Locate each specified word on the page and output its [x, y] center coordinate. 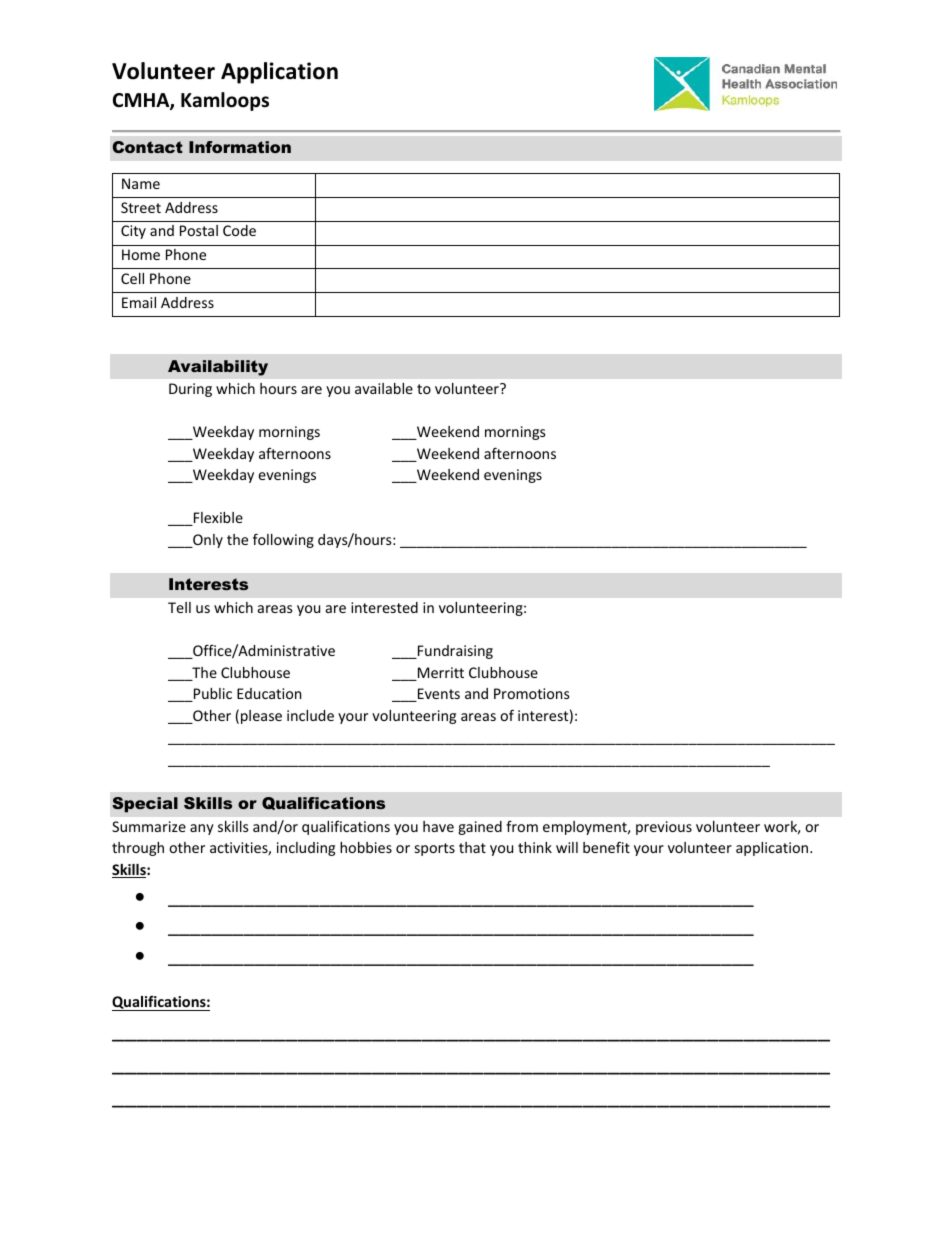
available [384, 388]
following [283, 540]
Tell [179, 607]
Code [239, 230]
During [190, 390]
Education [269, 693]
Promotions [532, 693]
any [202, 829]
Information [240, 147]
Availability [218, 368]
